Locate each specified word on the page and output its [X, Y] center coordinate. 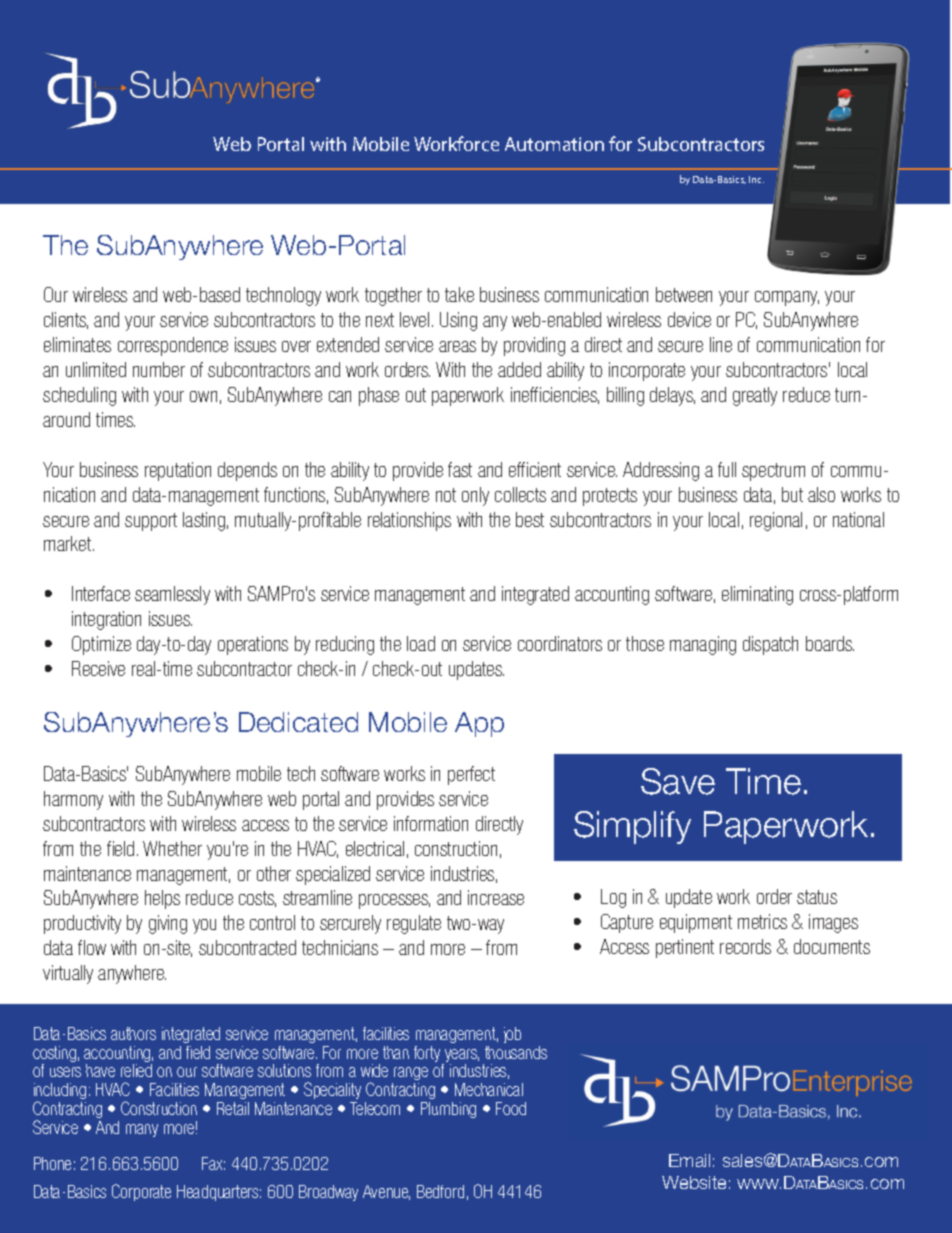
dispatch [770, 645]
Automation [554, 144]
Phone [52, 1163]
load [421, 643]
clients [66, 320]
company [787, 298]
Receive [98, 668]
